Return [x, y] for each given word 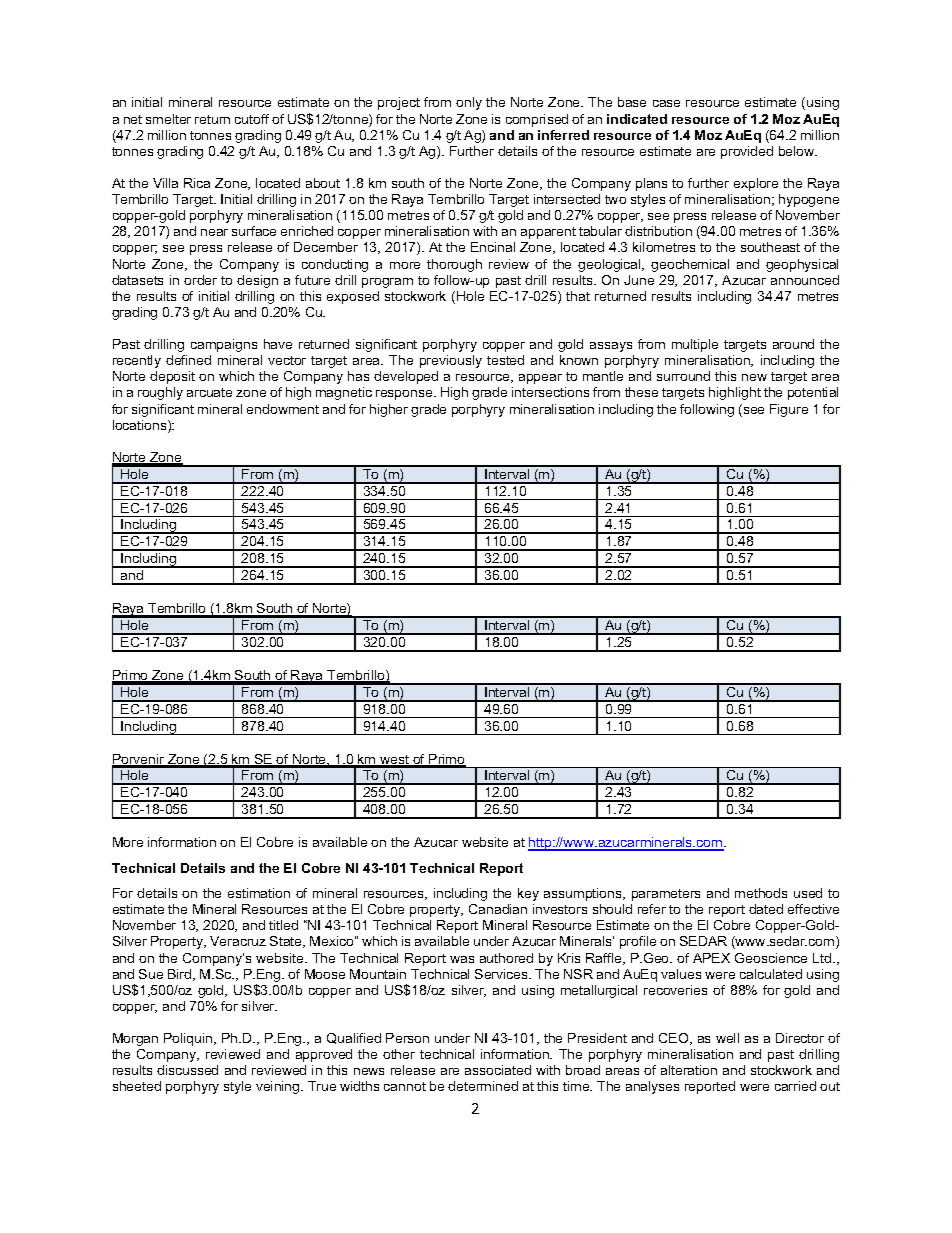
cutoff [252, 119]
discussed [187, 1070]
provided [747, 152]
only [469, 103]
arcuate [209, 392]
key [528, 894]
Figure [789, 410]
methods [761, 893]
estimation [259, 893]
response [405, 395]
